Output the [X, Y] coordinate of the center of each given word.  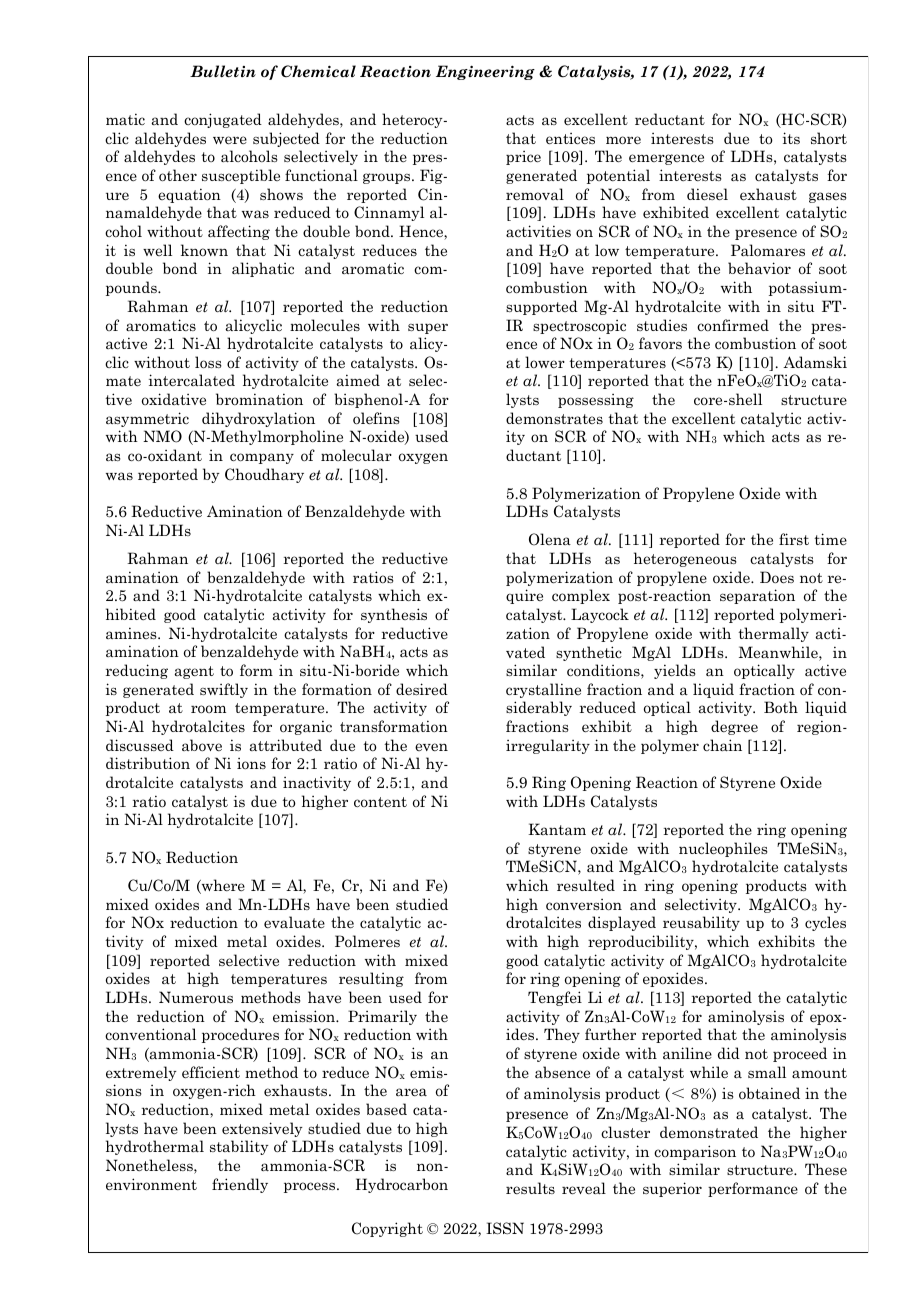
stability [239, 1147]
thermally [773, 634]
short [829, 138]
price [523, 158]
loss [208, 362]
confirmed [733, 325]
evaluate [294, 922]
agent [194, 672]
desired [422, 689]
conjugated [223, 120]
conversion [584, 905]
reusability [701, 923]
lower [545, 362]
